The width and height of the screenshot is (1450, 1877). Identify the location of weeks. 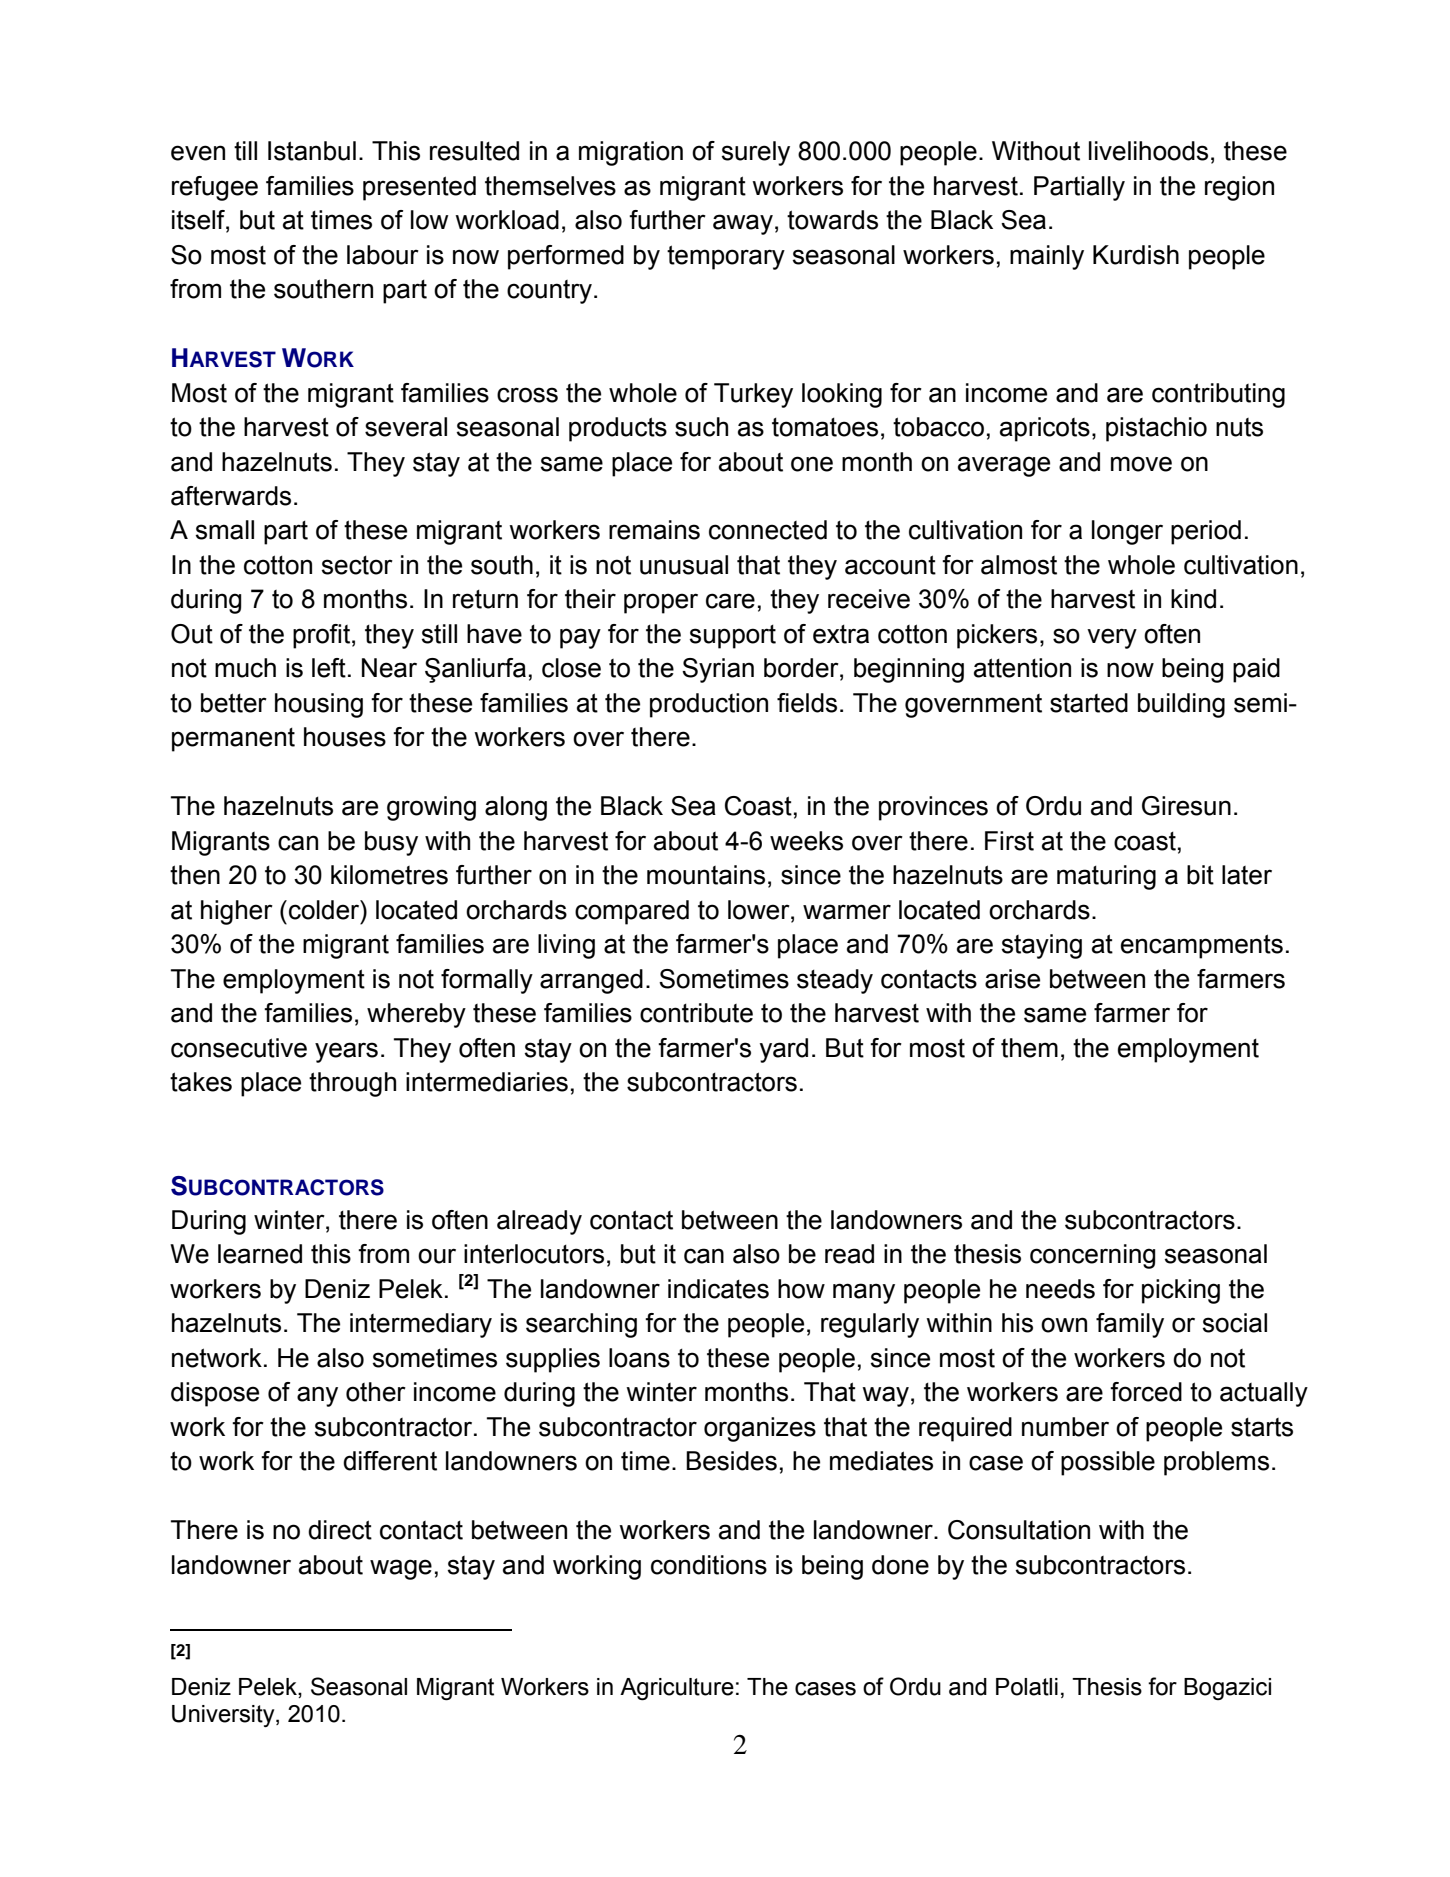
(806, 841).
